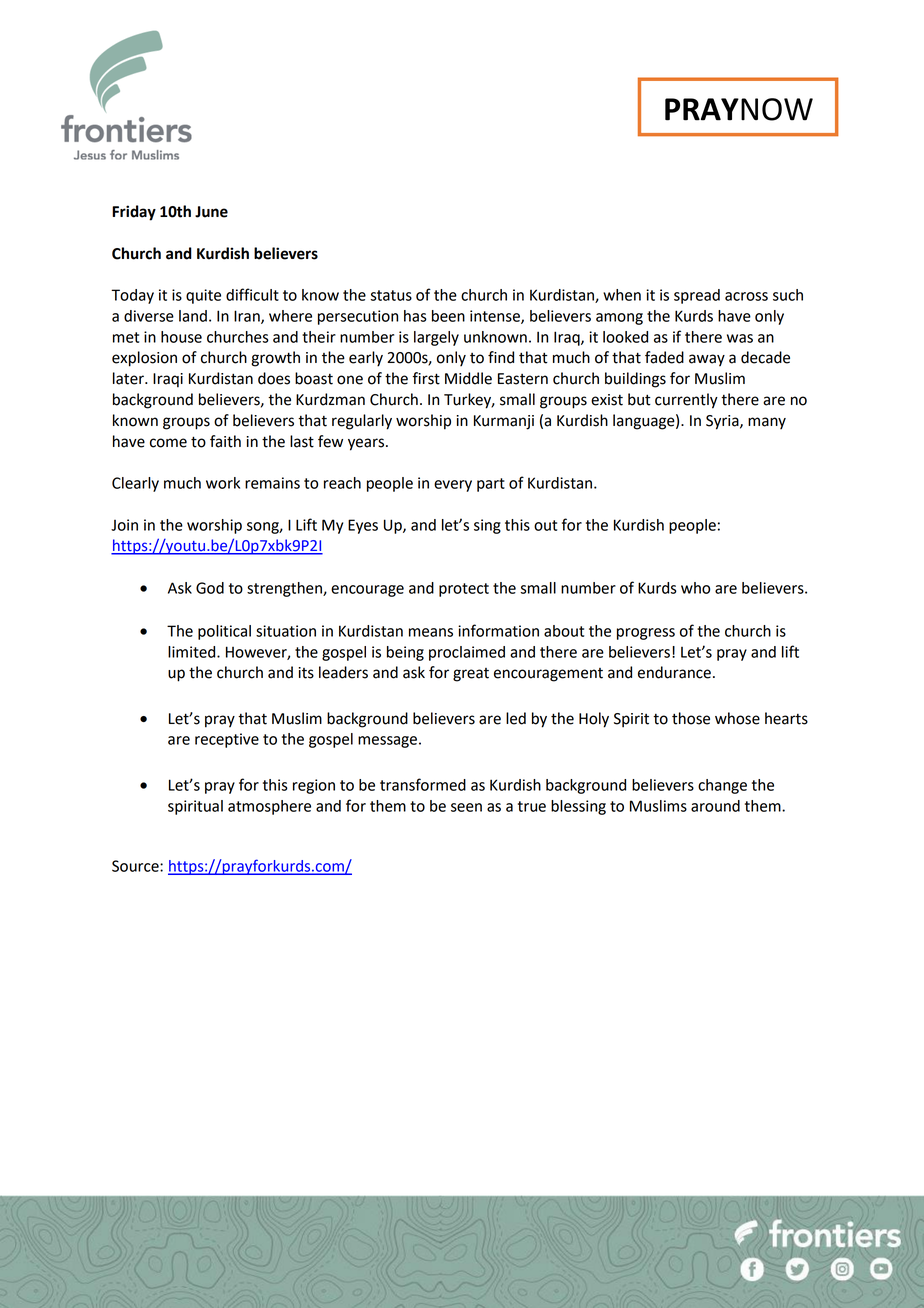 This image has width=924, height=1308. What do you see at coordinates (367, 444) in the image?
I see `years` at bounding box center [367, 444].
